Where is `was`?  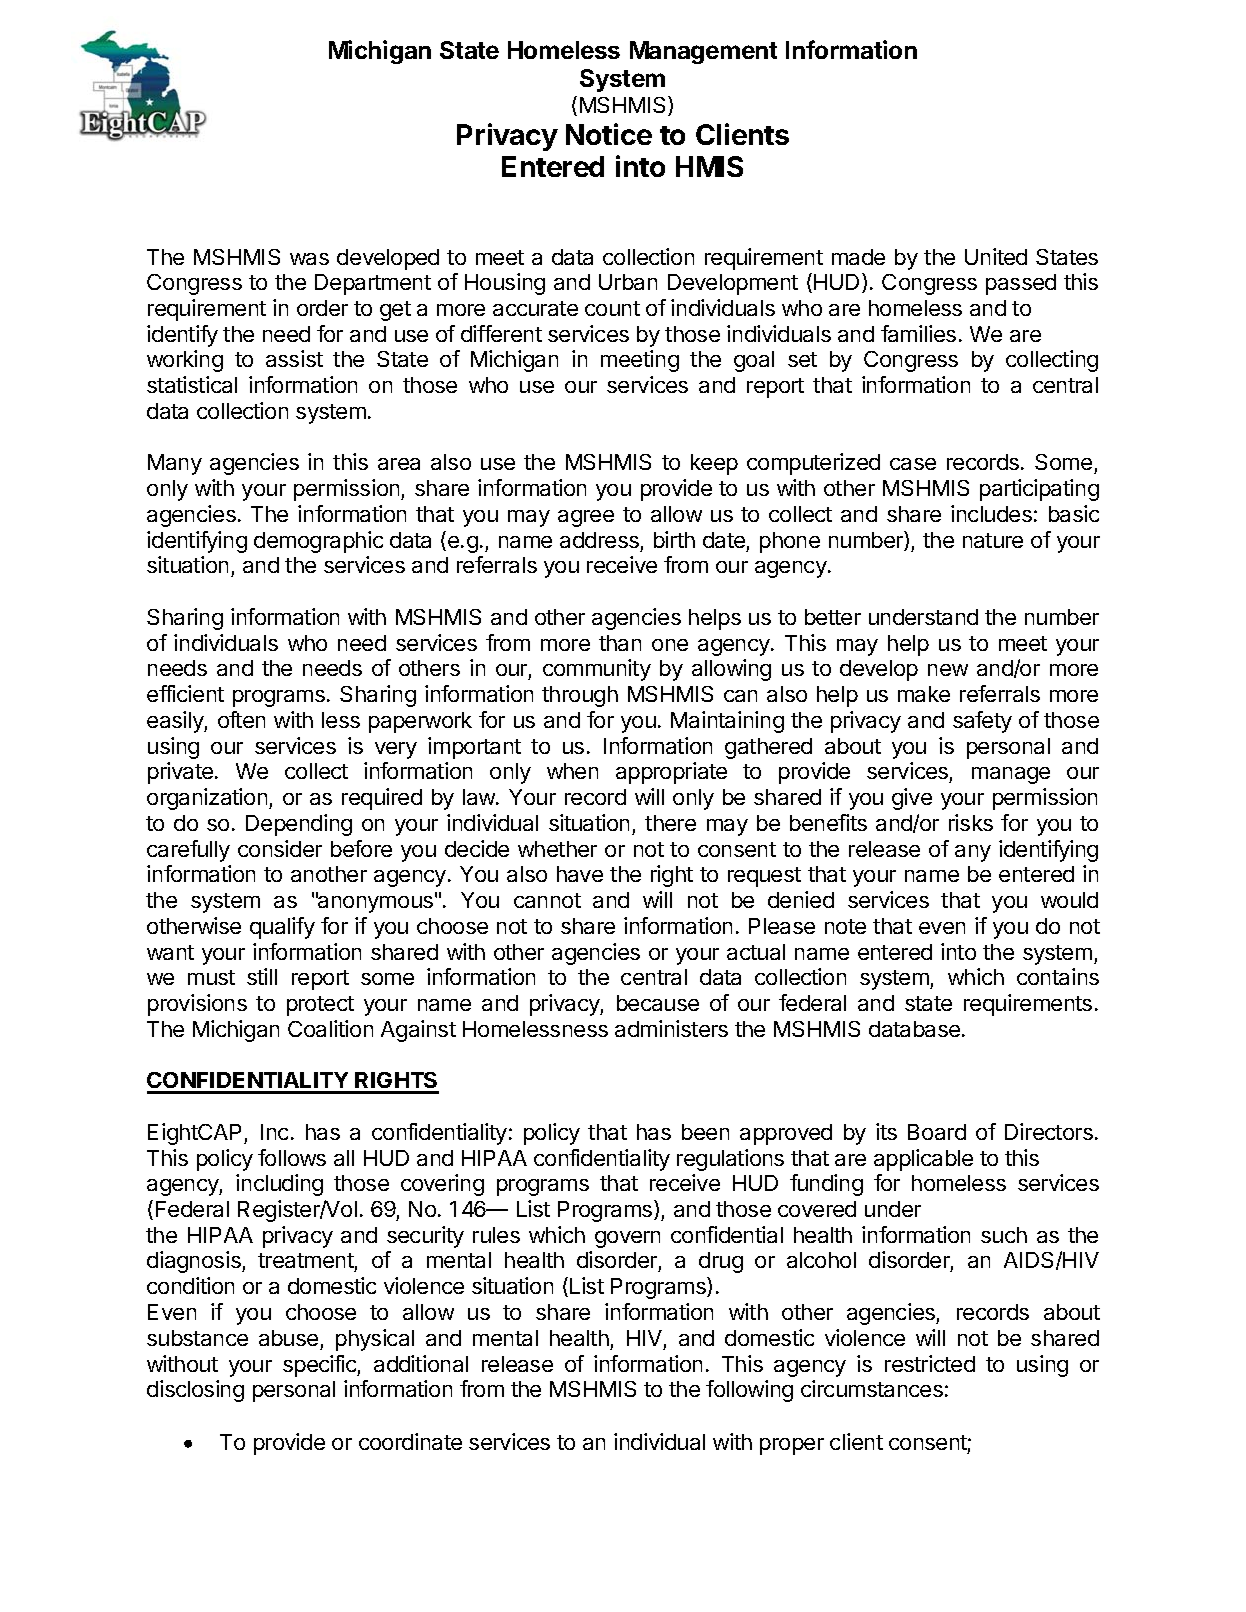
was is located at coordinates (309, 259).
